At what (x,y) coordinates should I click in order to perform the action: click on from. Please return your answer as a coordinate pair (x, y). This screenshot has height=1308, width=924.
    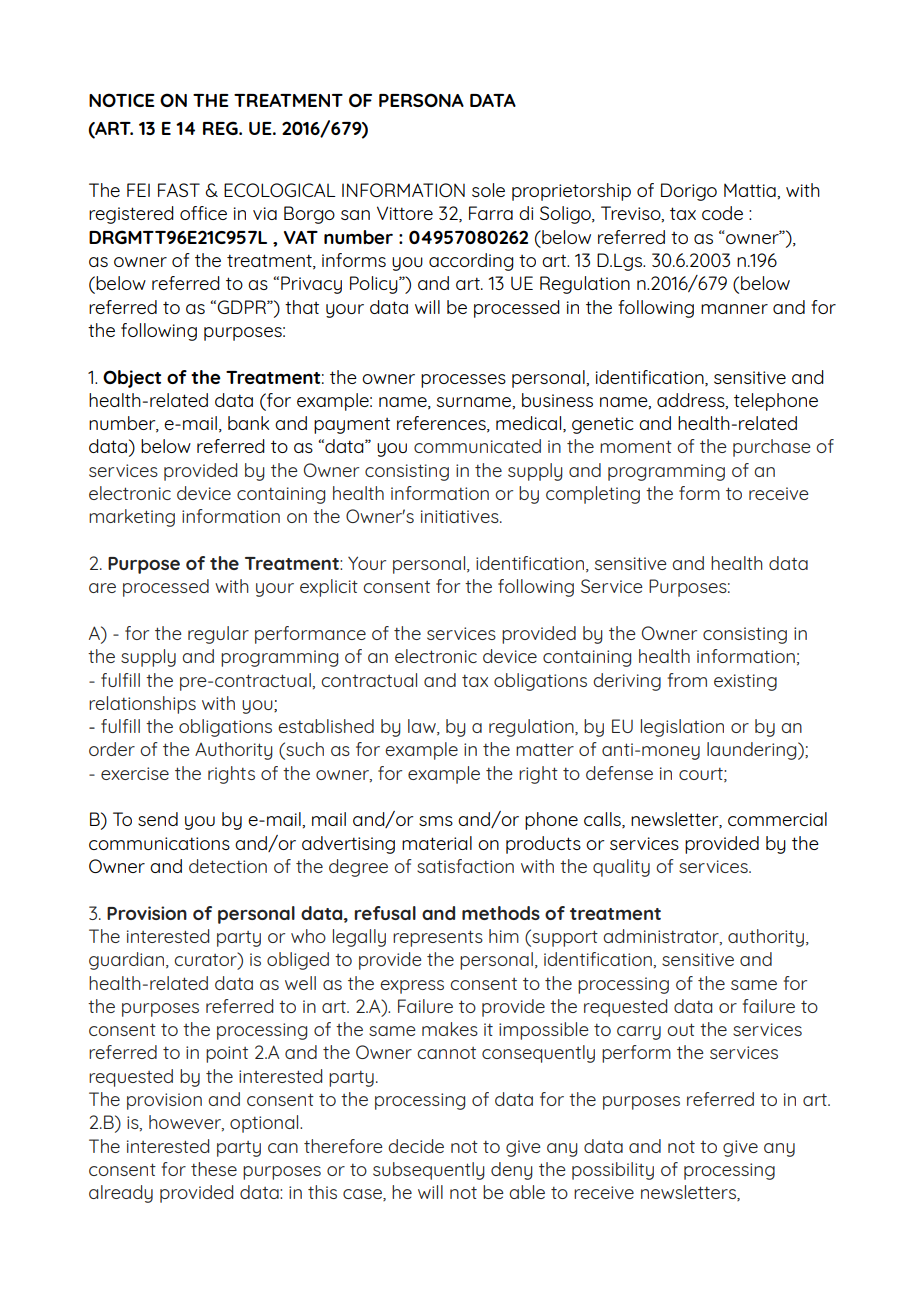
    Looking at the image, I should click on (687, 680).
